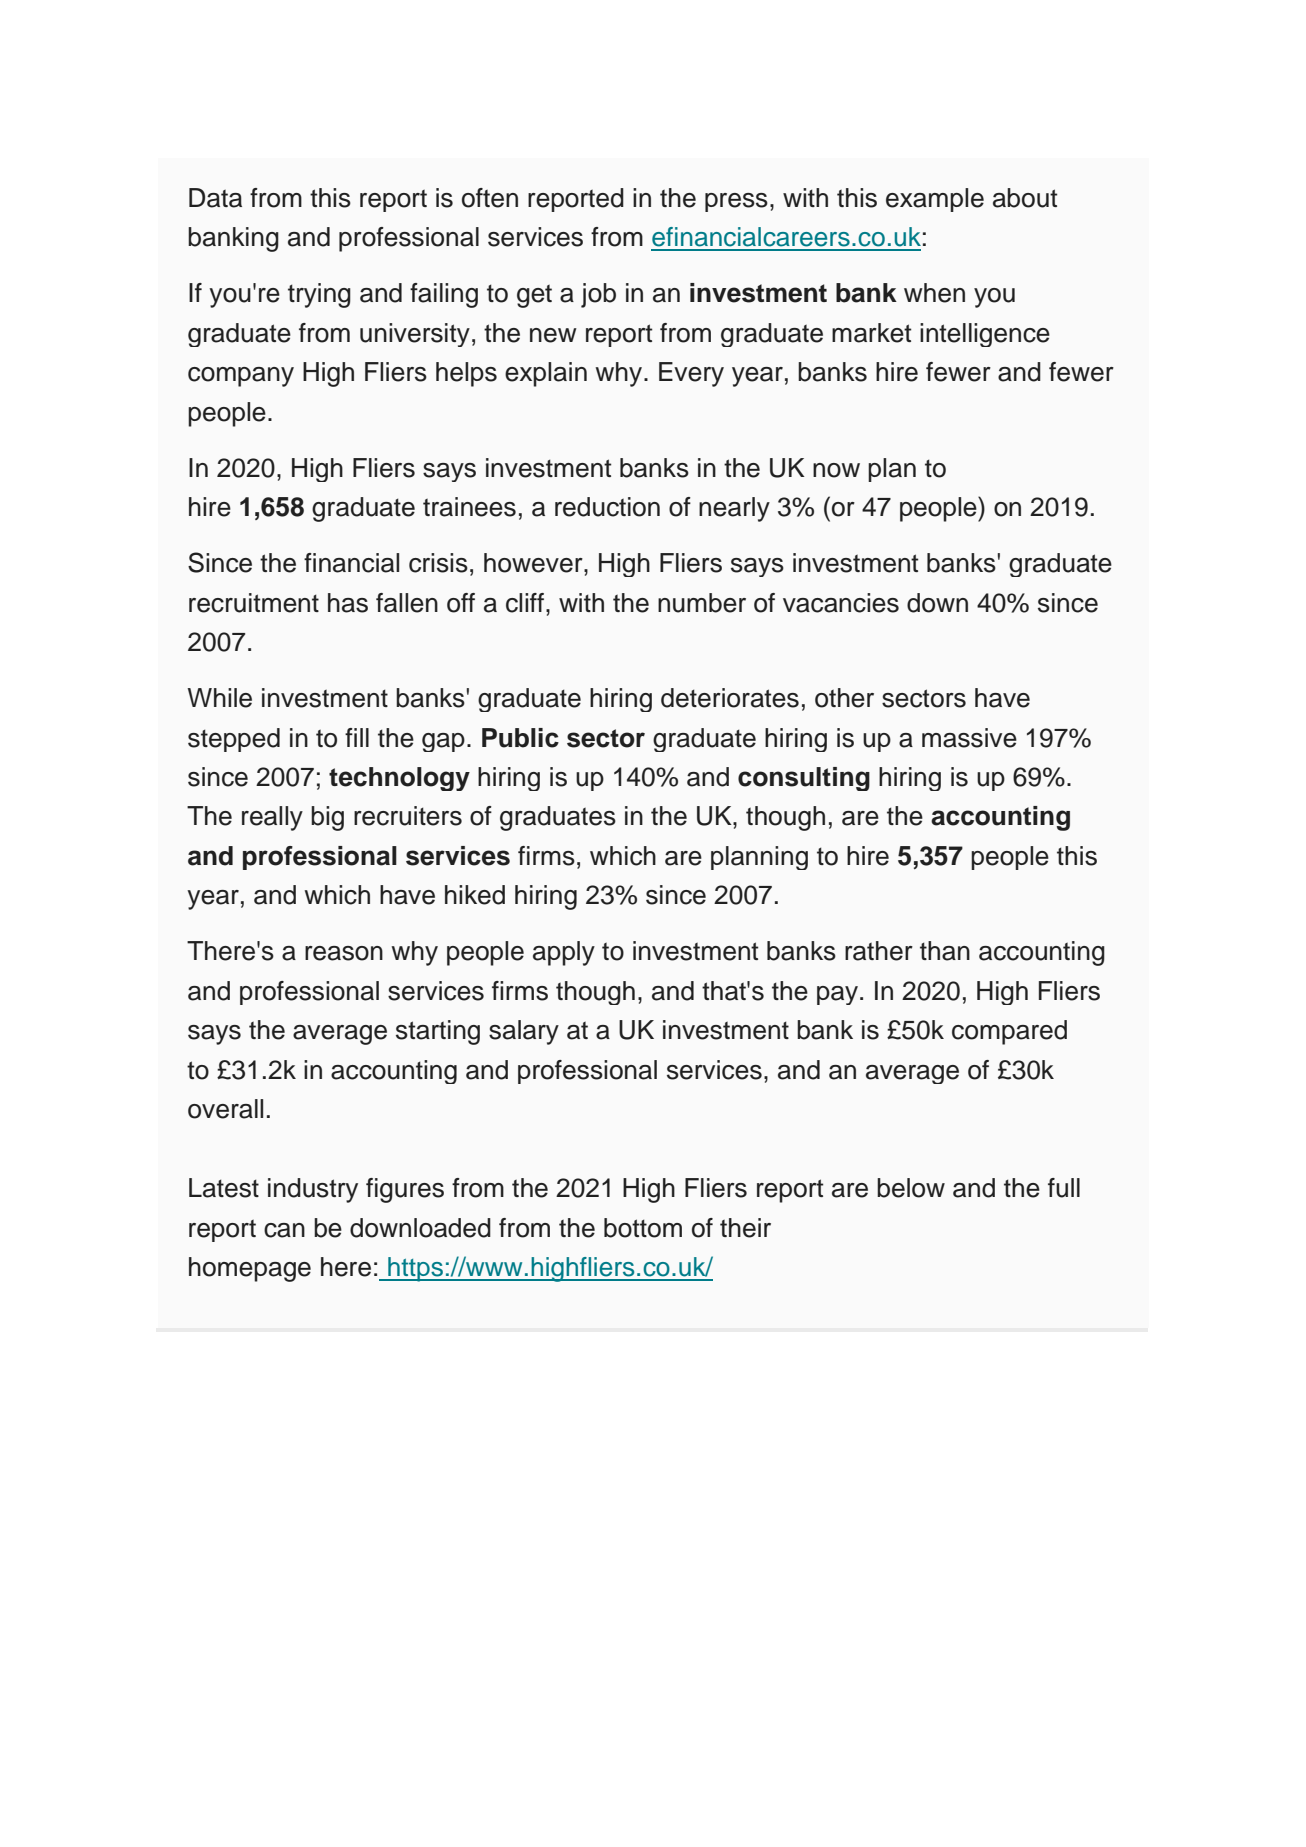  What do you see at coordinates (945, 951) in the screenshot?
I see `than` at bounding box center [945, 951].
